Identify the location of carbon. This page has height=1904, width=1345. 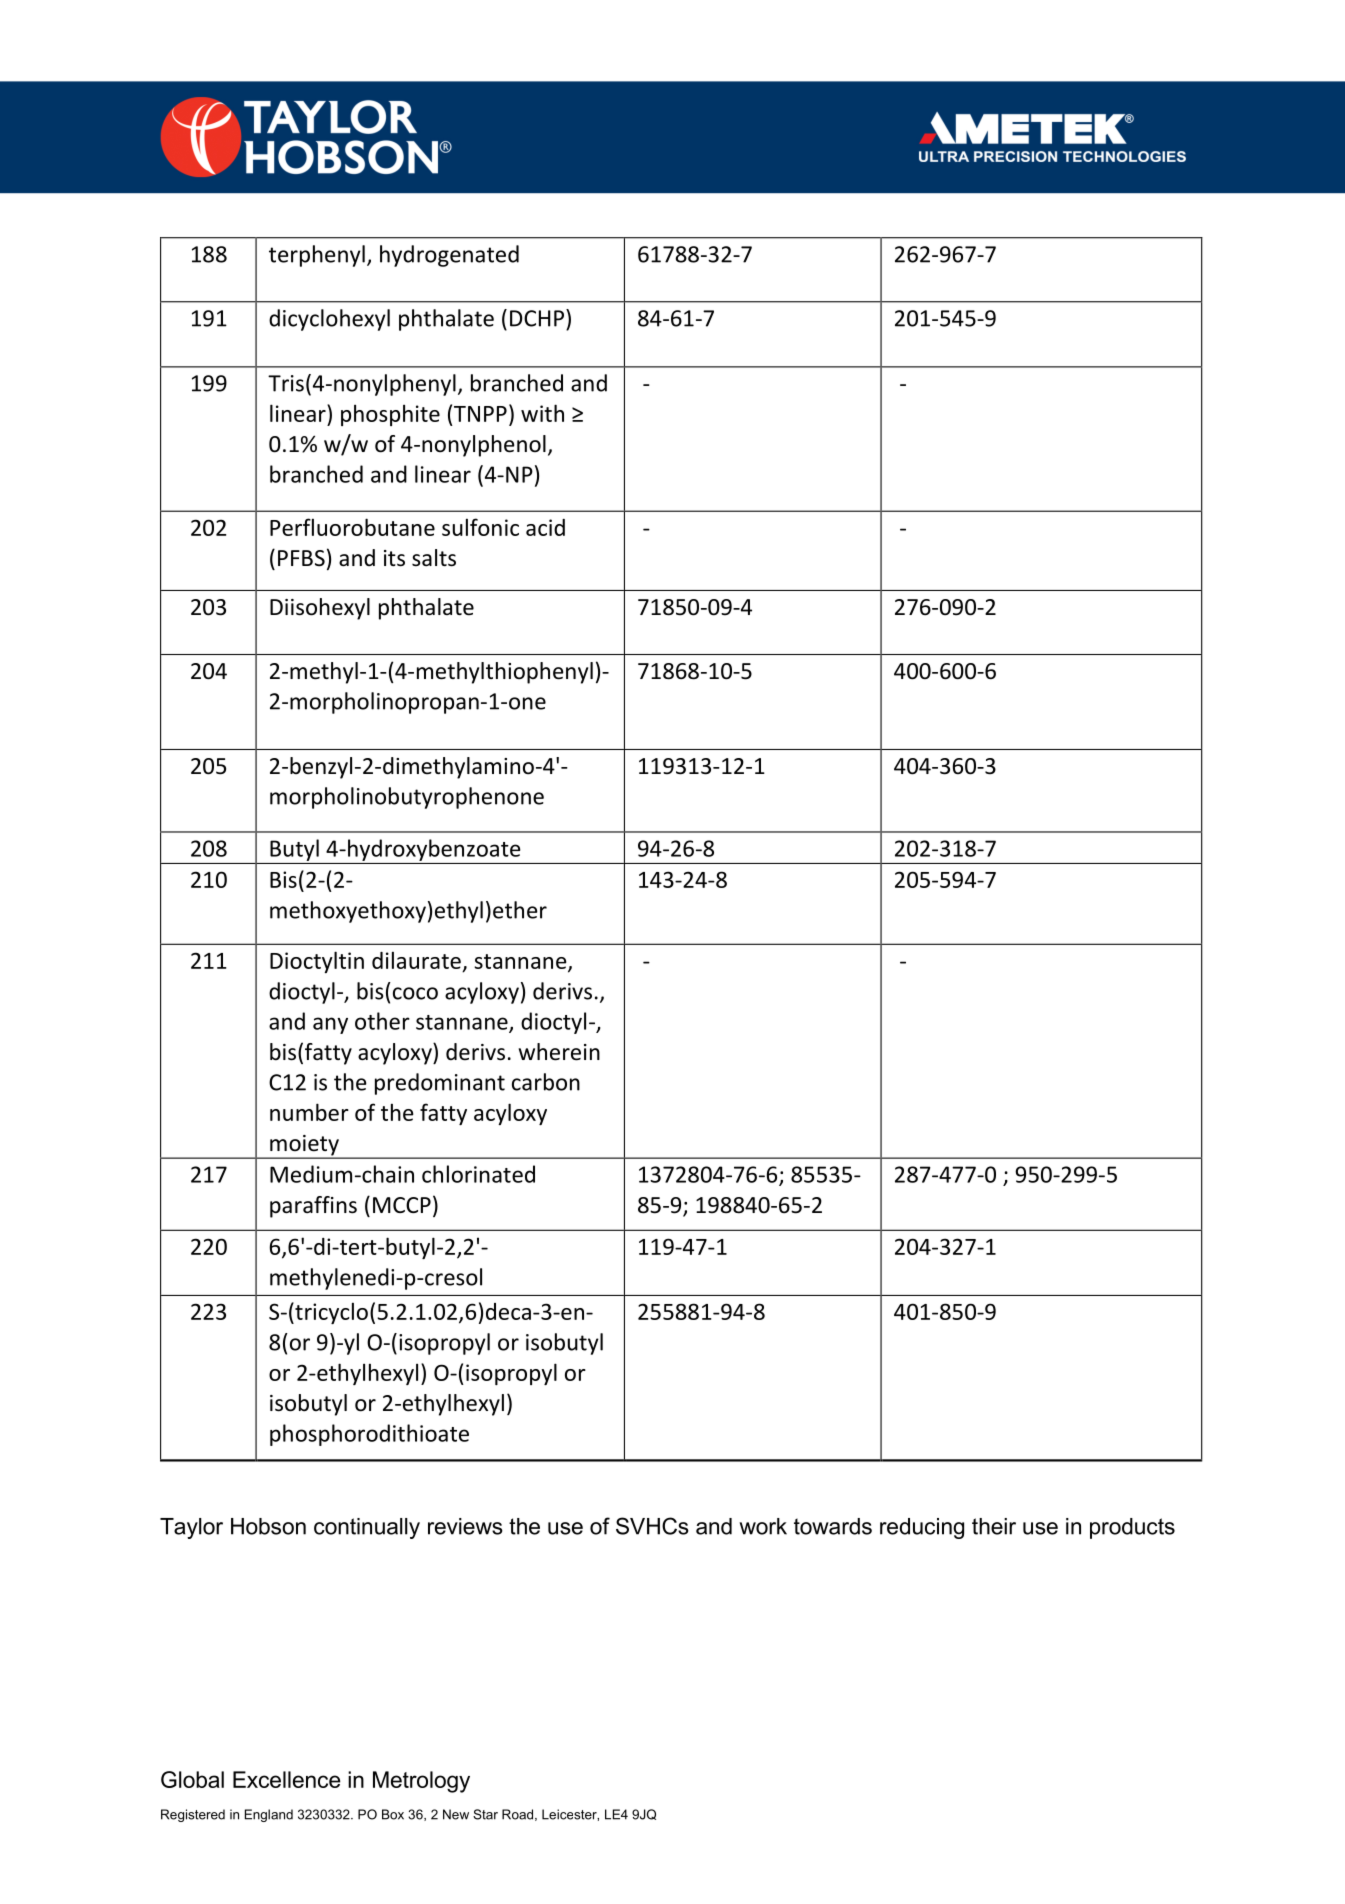
(546, 1082).
